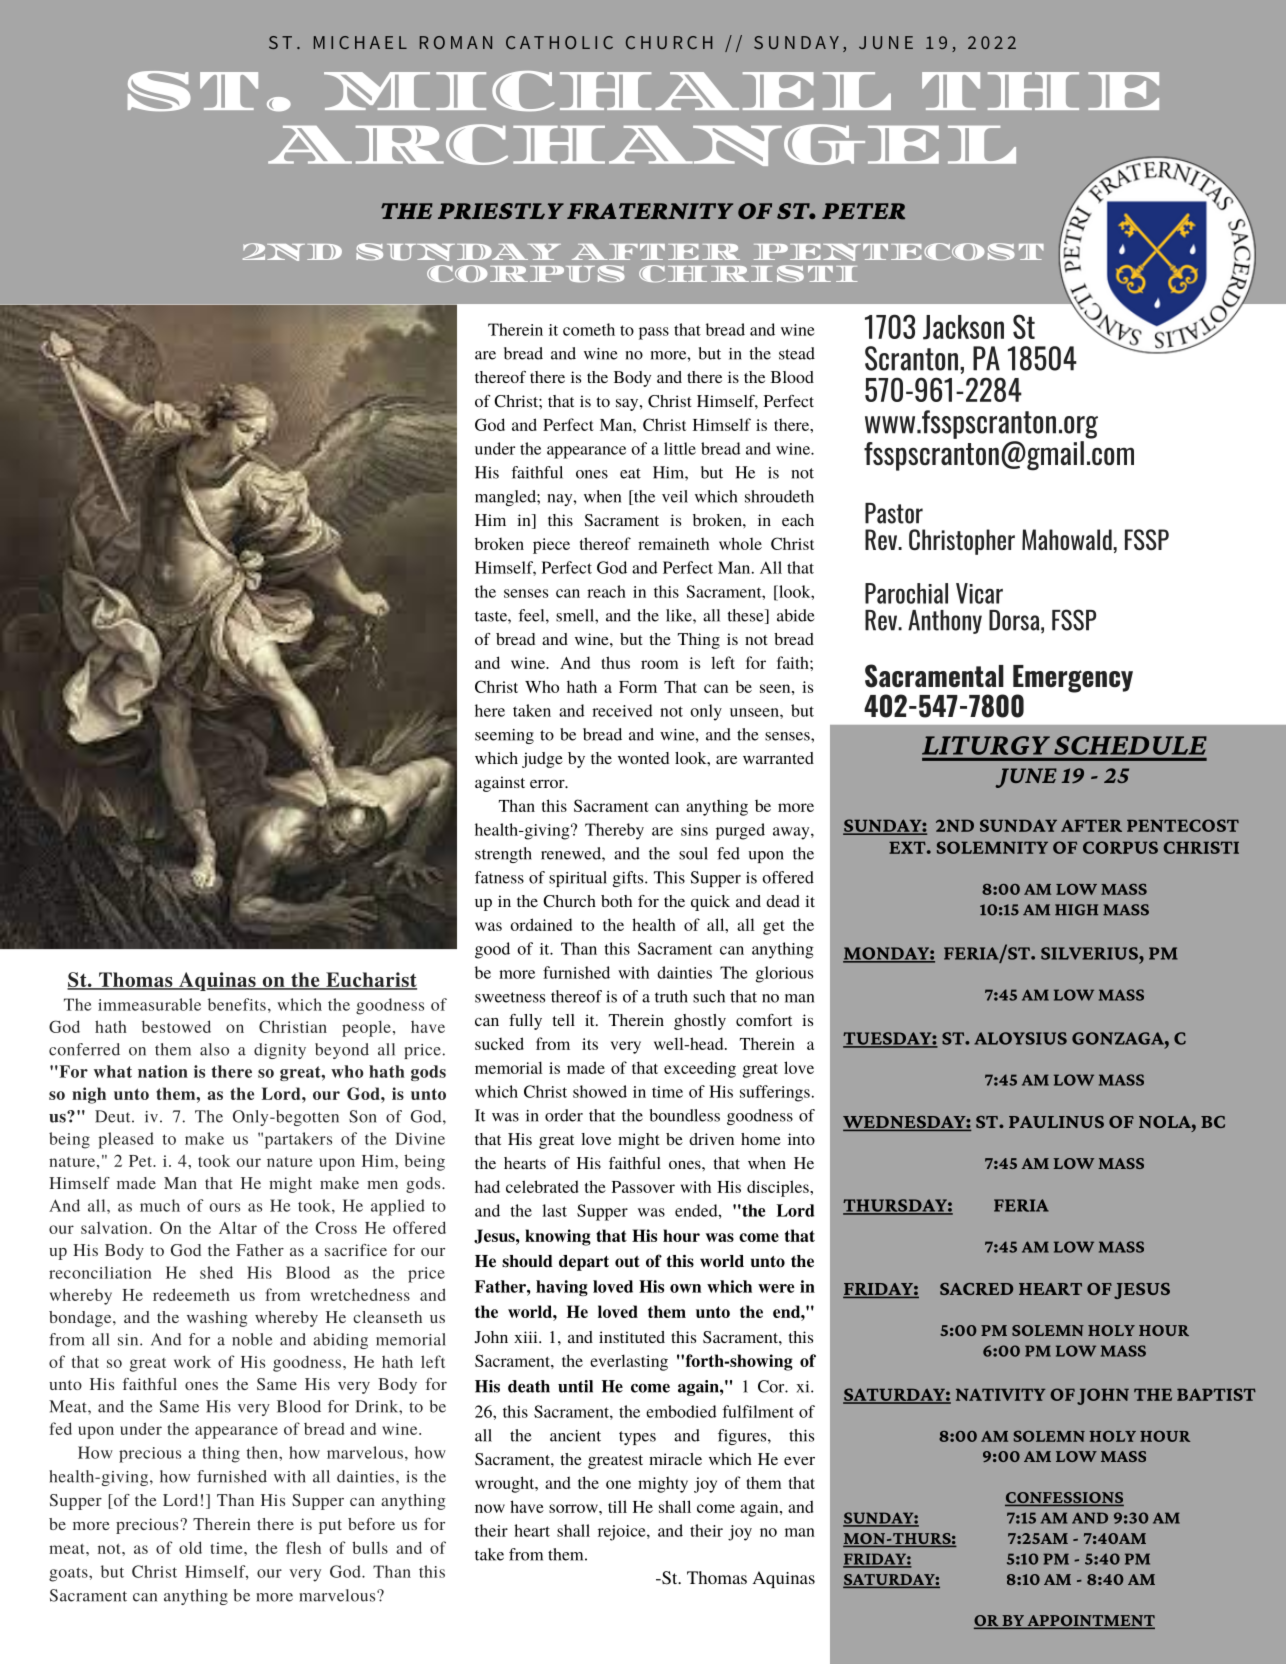 This image has width=1286, height=1664. What do you see at coordinates (501, 211) in the image?
I see `PRIESTLY` at bounding box center [501, 211].
